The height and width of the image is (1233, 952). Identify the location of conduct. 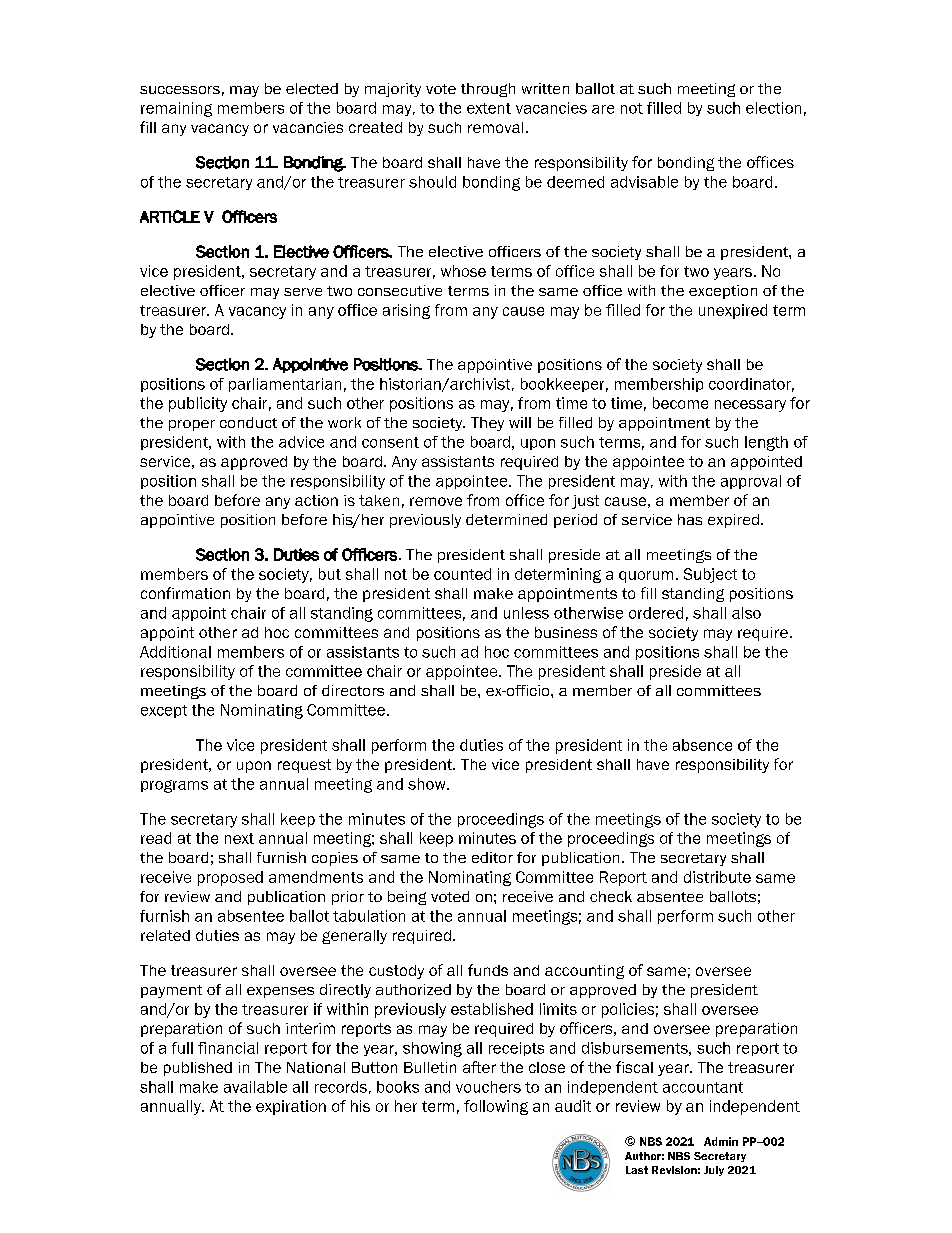
(248, 422).
